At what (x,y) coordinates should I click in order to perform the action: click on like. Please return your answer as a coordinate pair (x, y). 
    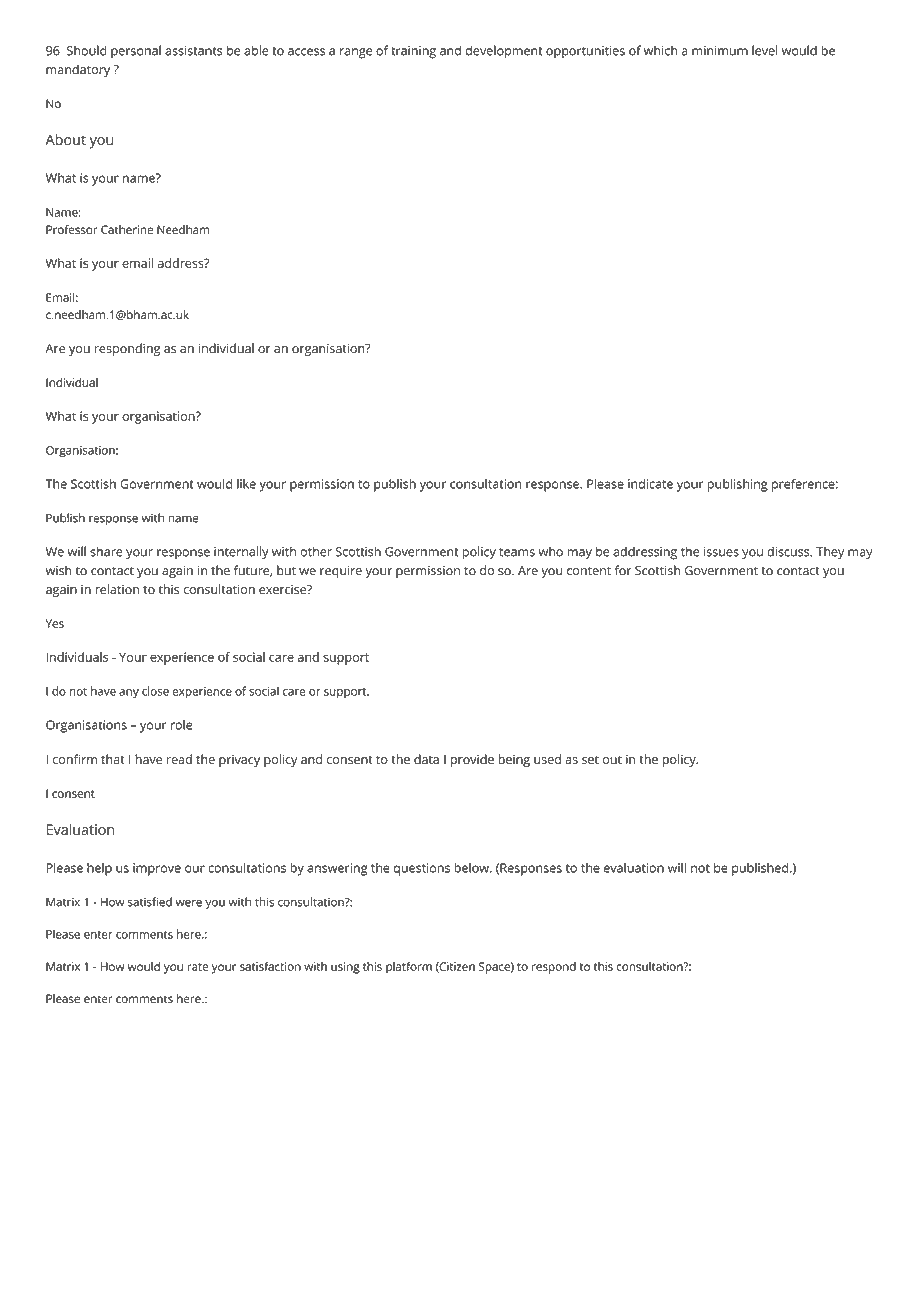
    Looking at the image, I should click on (246, 483).
